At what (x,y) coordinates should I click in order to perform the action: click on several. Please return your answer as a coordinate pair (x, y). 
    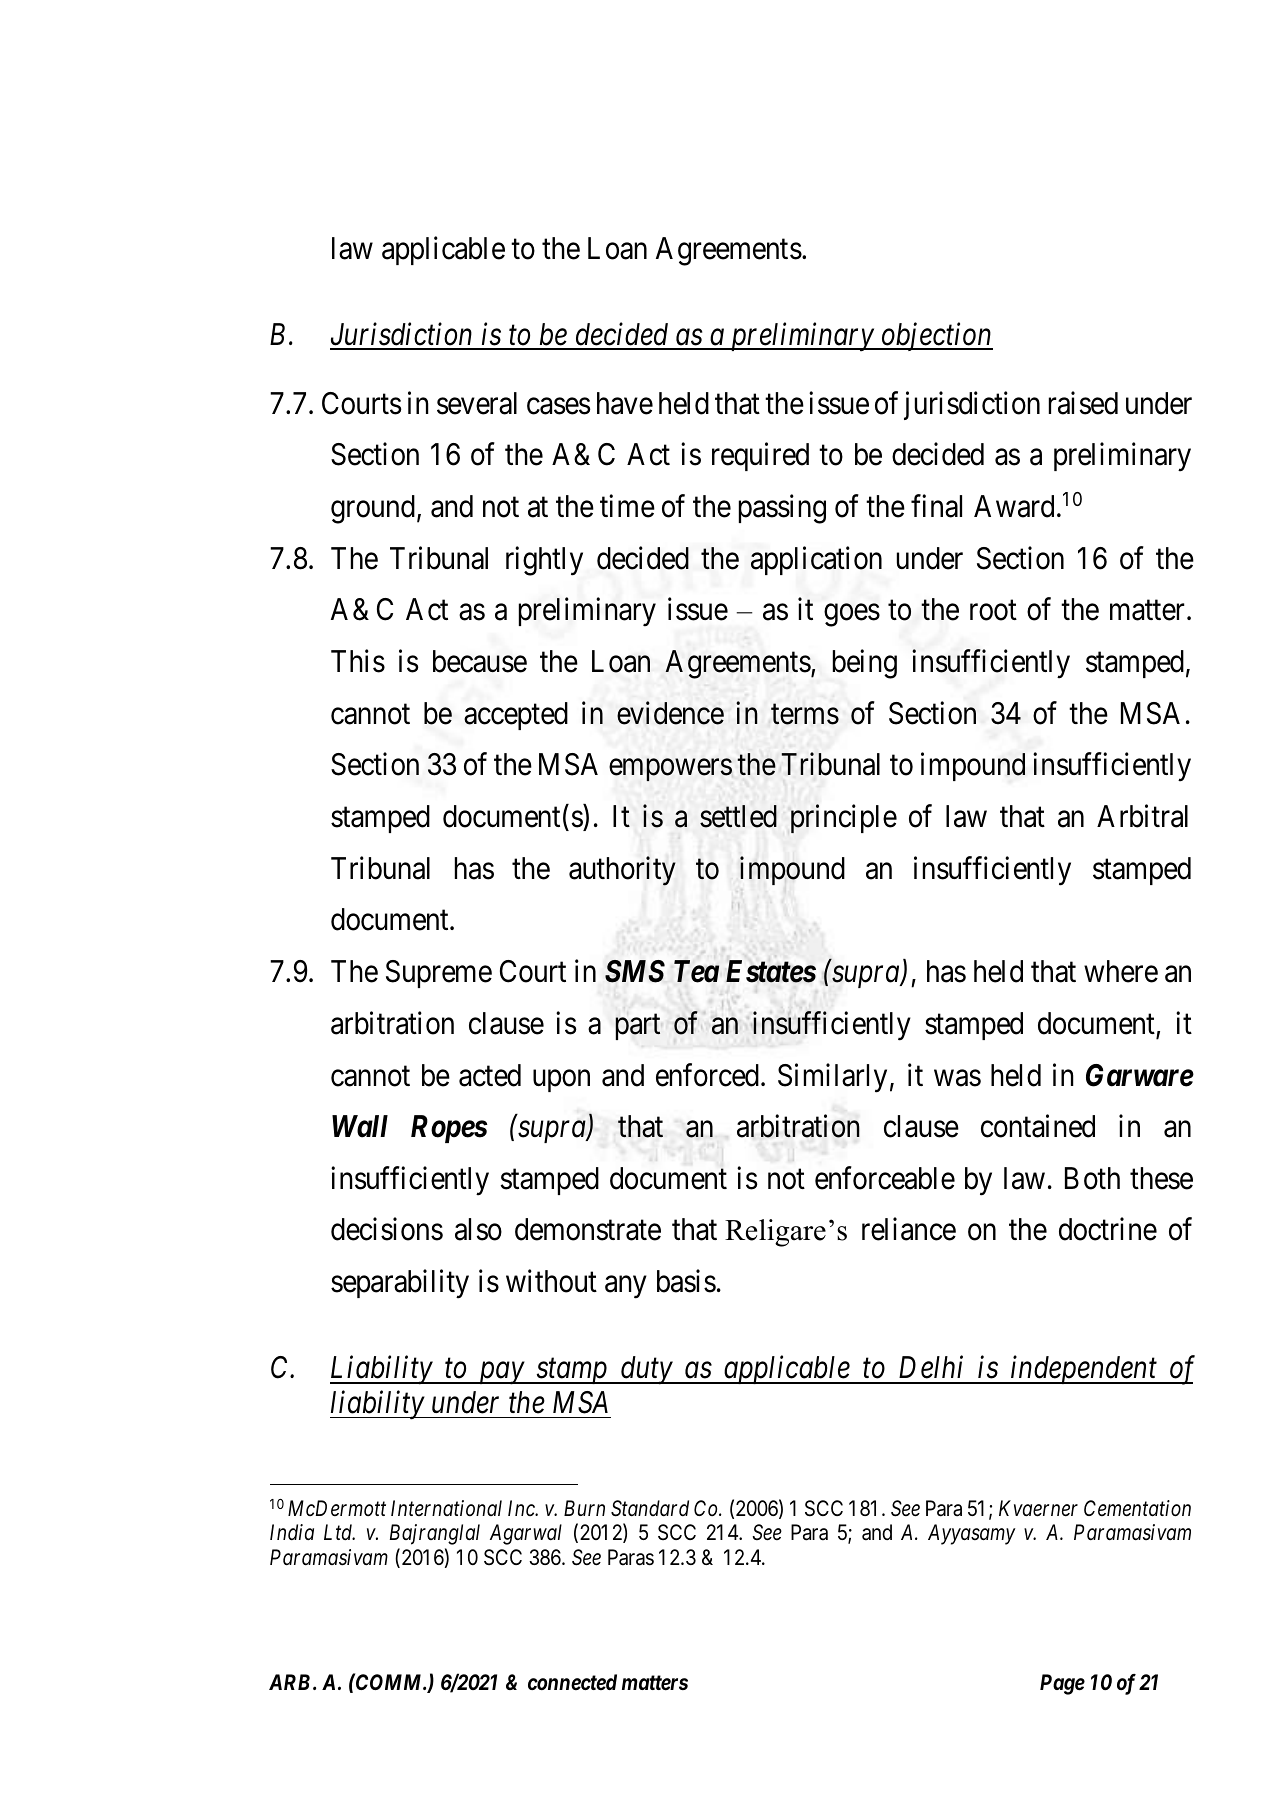
    Looking at the image, I should click on (477, 403).
